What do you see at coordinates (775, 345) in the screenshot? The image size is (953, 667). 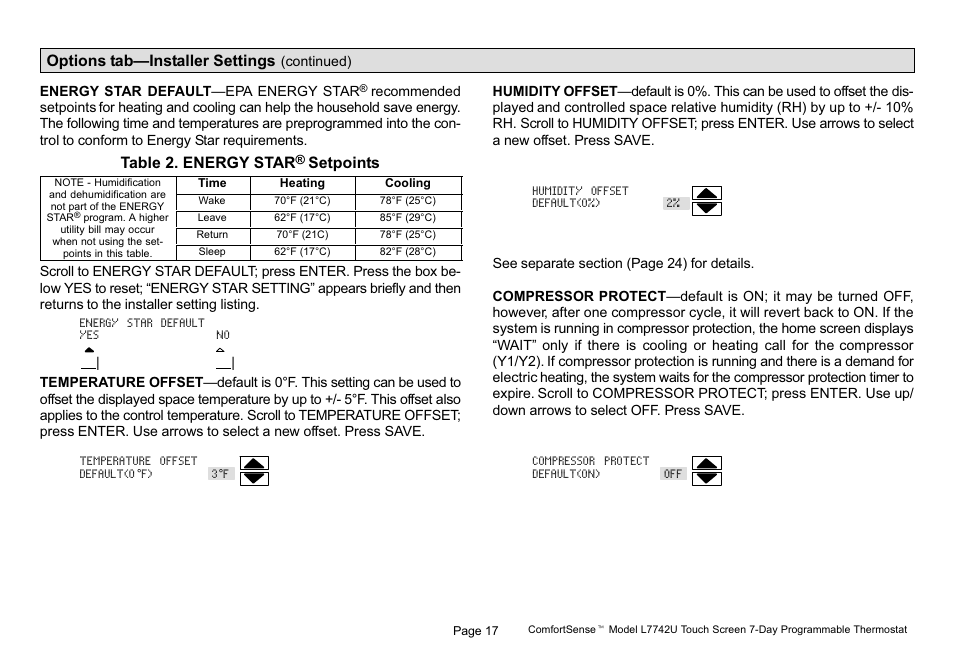 I see `call` at bounding box center [775, 345].
